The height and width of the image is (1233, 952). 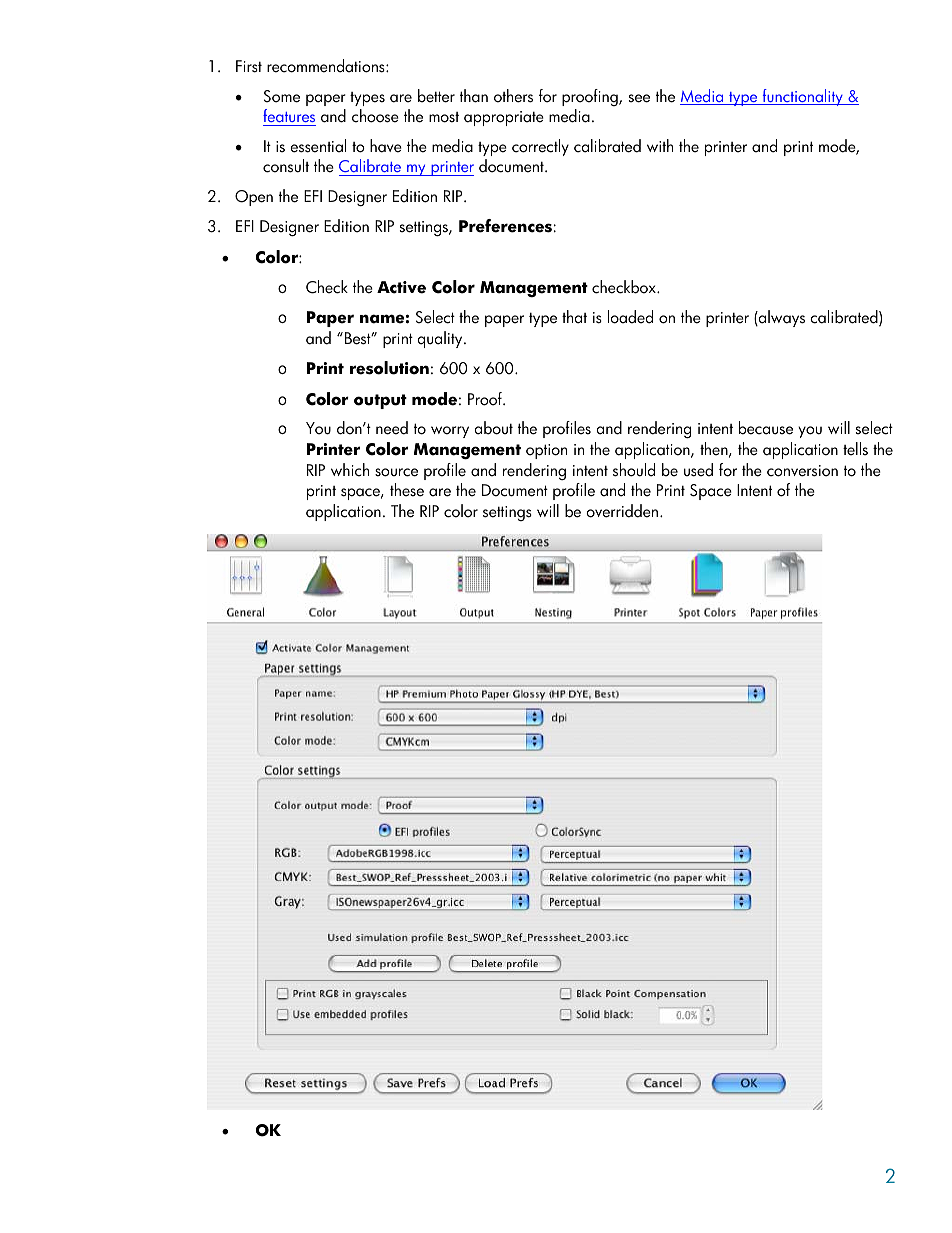 What do you see at coordinates (630, 317) in the image?
I see `loaded` at bounding box center [630, 317].
